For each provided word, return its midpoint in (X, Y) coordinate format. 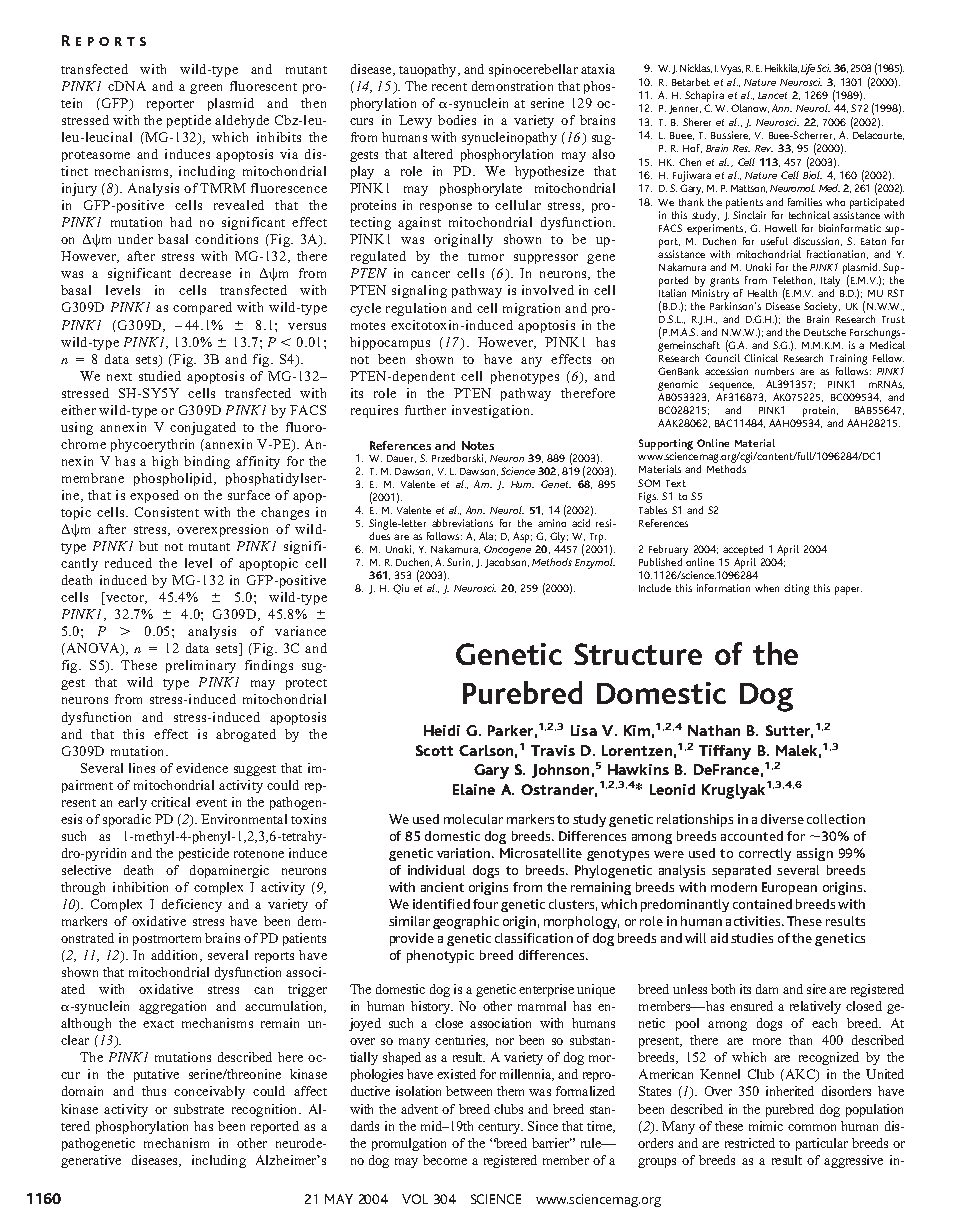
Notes (478, 445)
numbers (774, 371)
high (165, 462)
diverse (782, 819)
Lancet (772, 95)
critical (170, 802)
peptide (189, 121)
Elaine (474, 789)
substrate (199, 1109)
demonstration (512, 86)
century (500, 1128)
